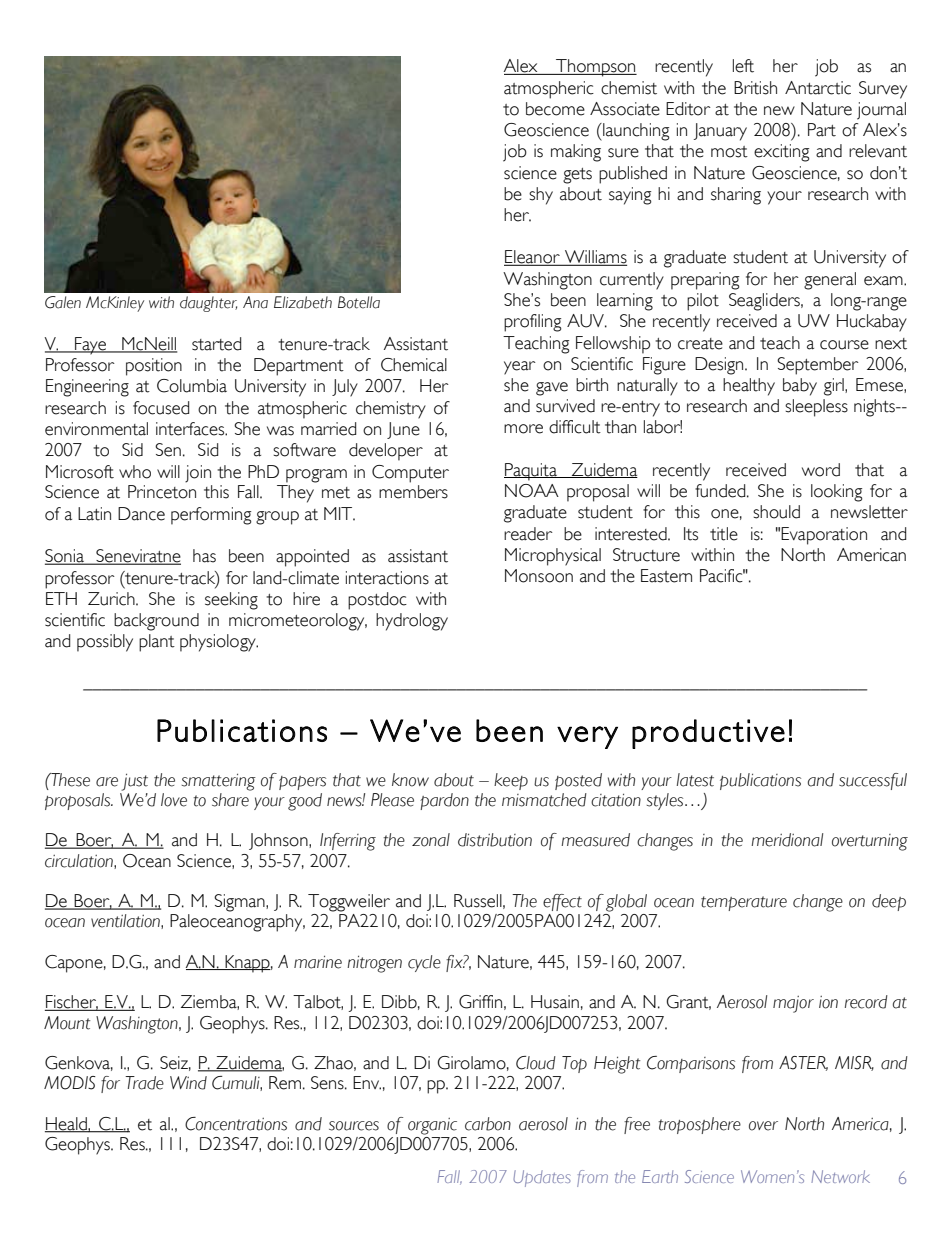 This page has width=952, height=1233. I want to click on background, so click(156, 622).
